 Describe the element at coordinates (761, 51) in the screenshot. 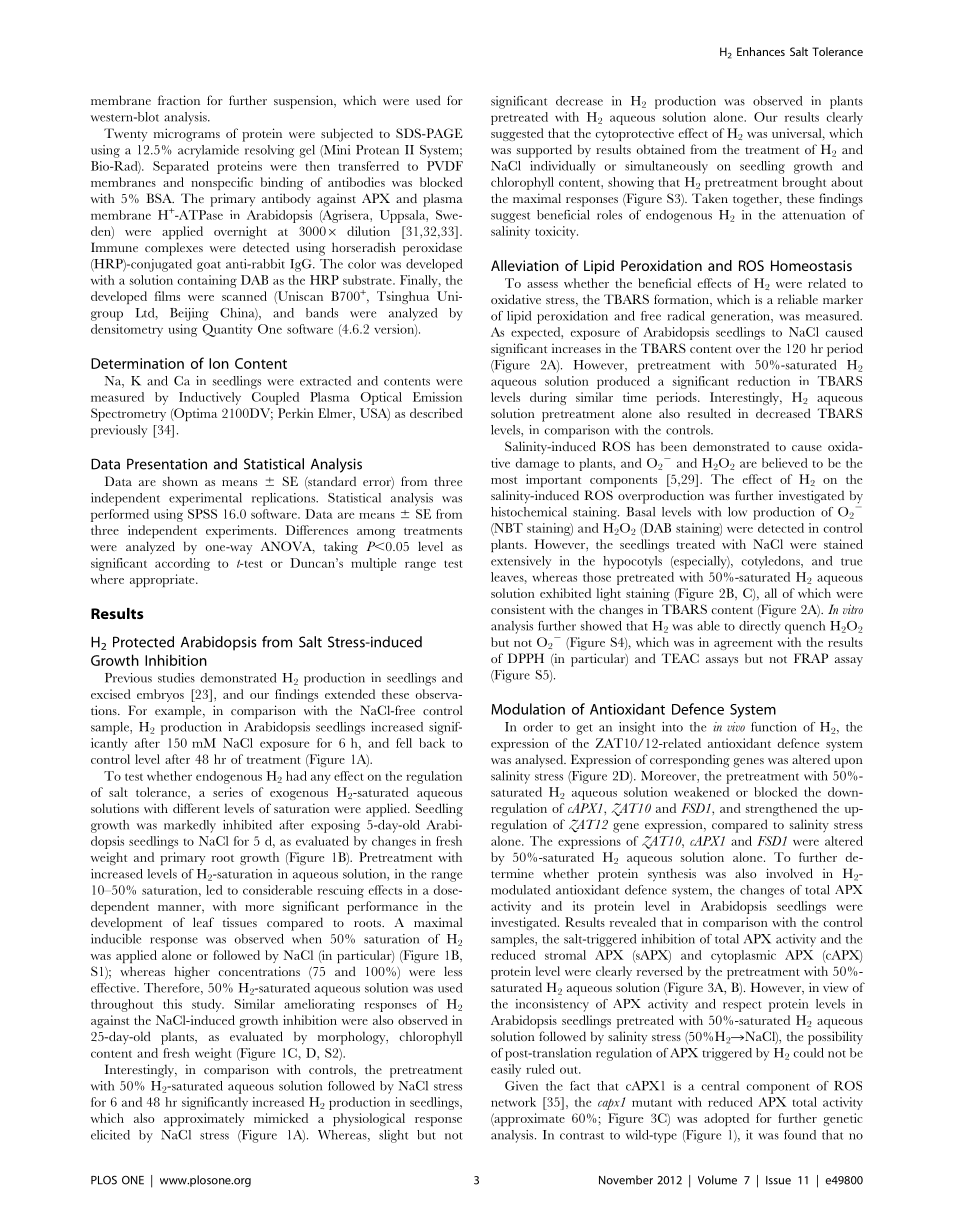

I see `Enhances` at that location.
